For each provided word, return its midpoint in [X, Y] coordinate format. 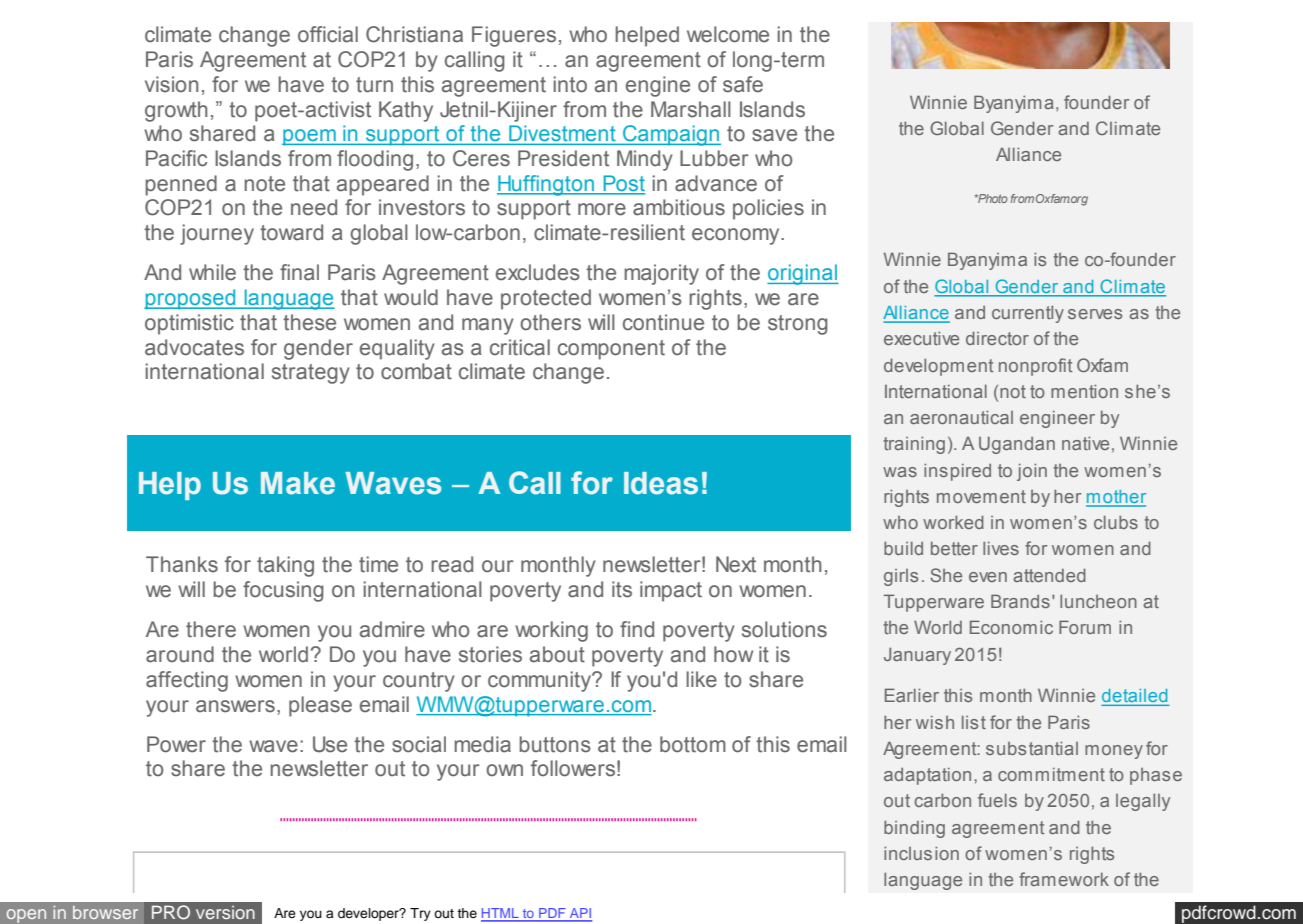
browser [105, 912]
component [611, 350]
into [570, 84]
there [211, 629]
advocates [194, 347]
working [551, 631]
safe [743, 84]
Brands [1020, 601]
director [997, 338]
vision [171, 84]
